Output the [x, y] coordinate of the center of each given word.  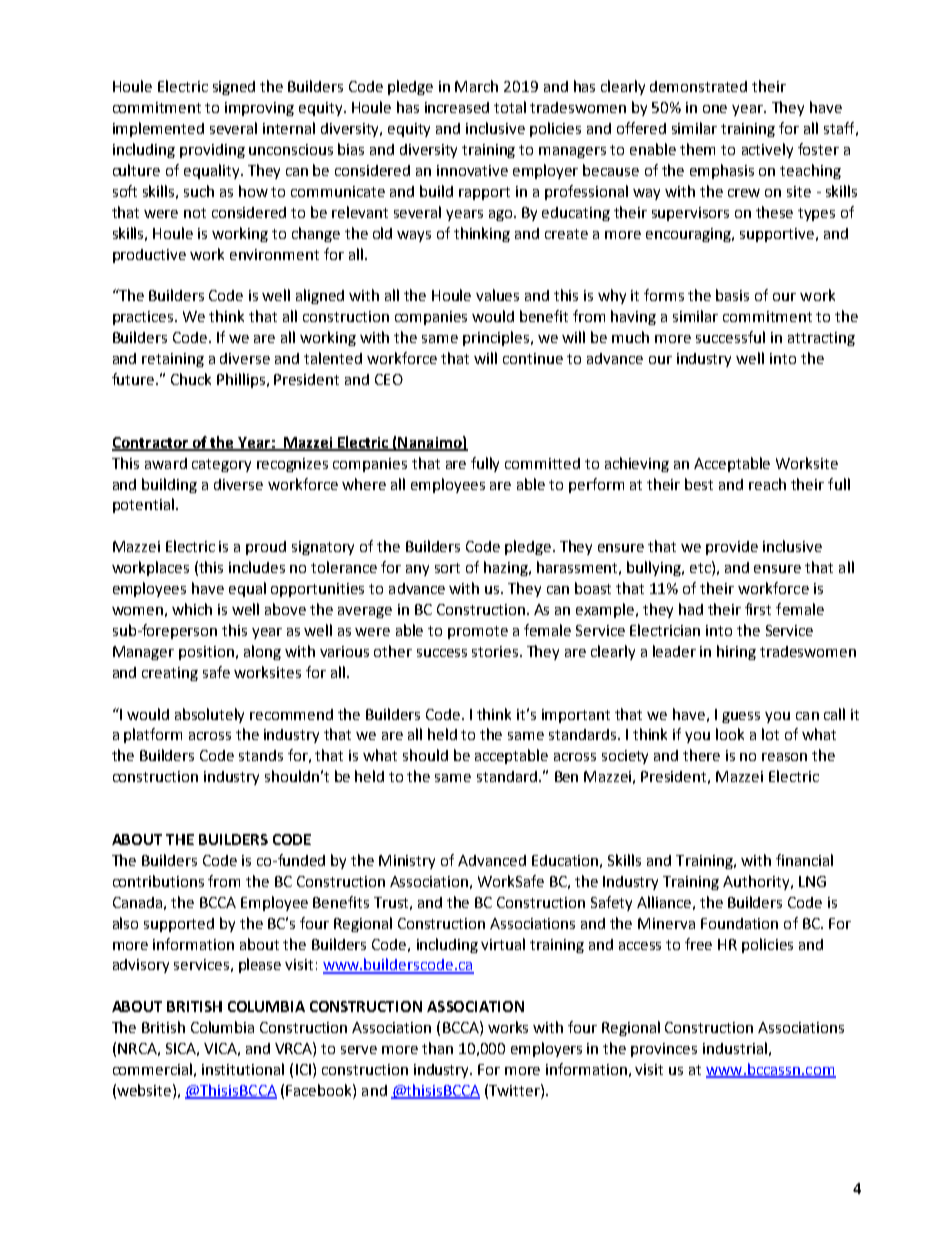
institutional [243, 1069]
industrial [735, 1048]
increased [457, 107]
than [437, 1048]
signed [234, 88]
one [715, 109]
